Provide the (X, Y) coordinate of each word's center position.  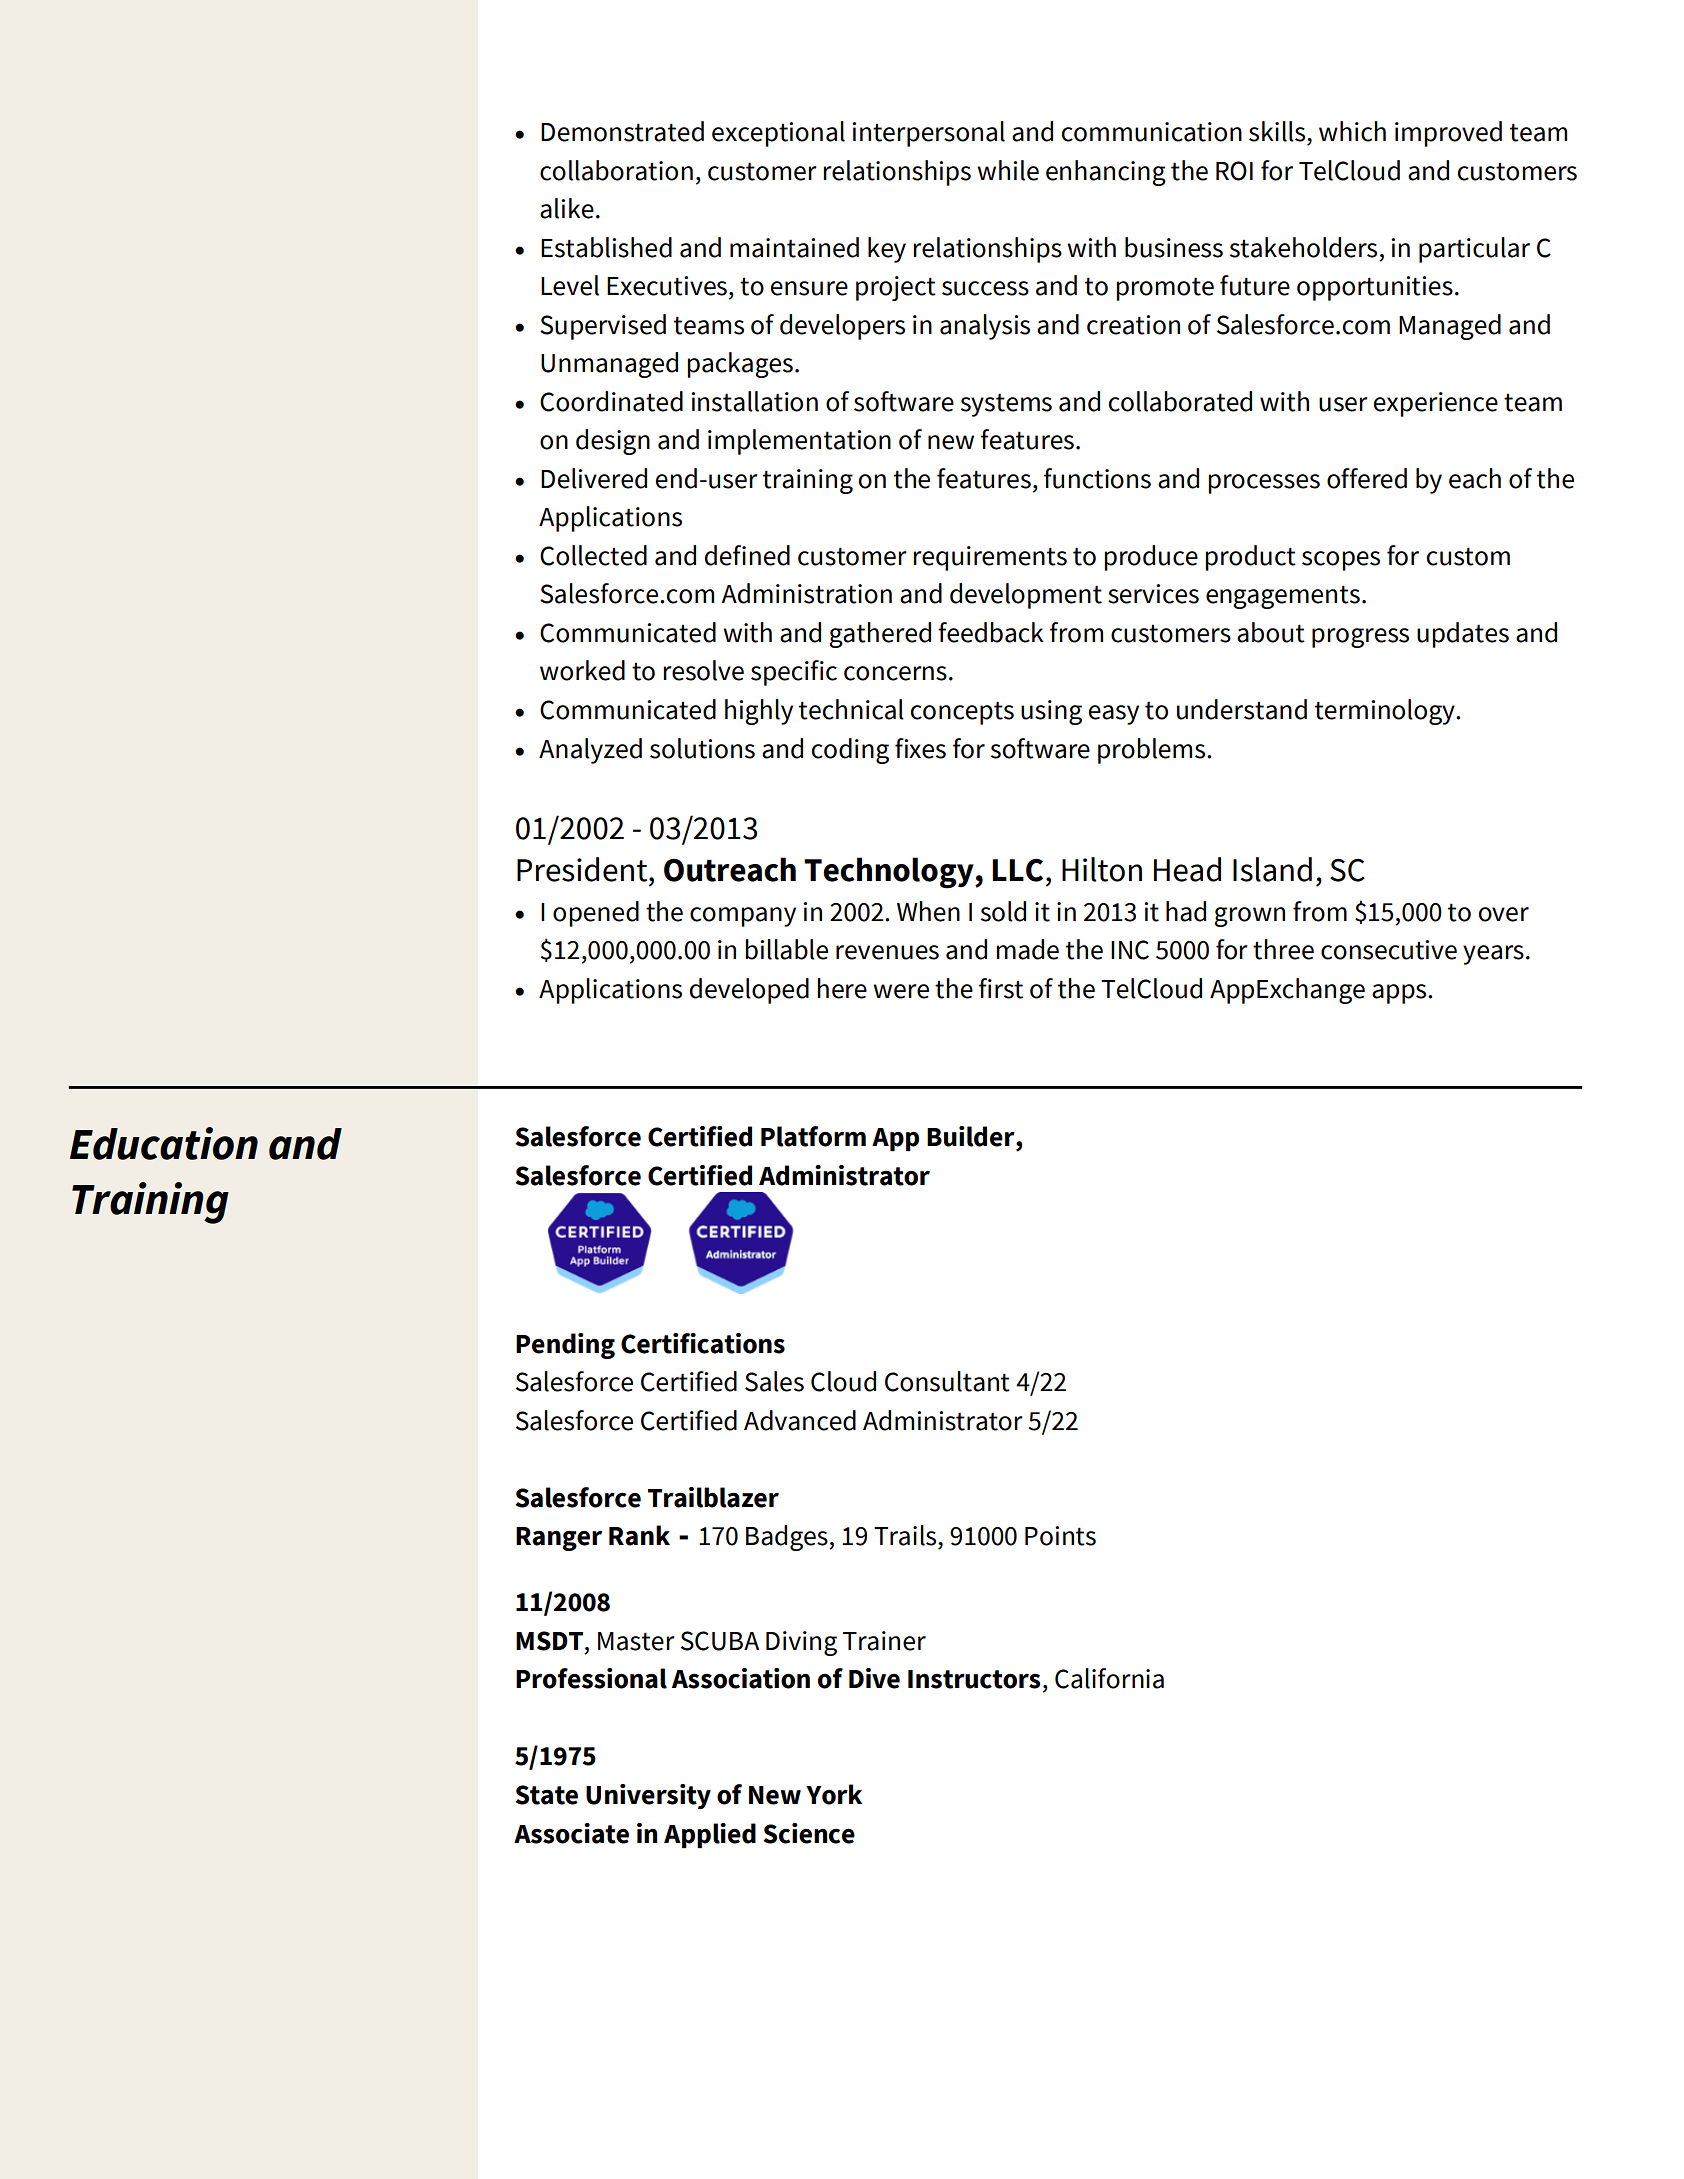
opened (596, 914)
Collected (593, 555)
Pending (565, 1346)
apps (1400, 994)
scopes (1341, 561)
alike (567, 208)
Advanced (800, 1420)
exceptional (778, 134)
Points (1060, 1536)
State (546, 1795)
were (901, 991)
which (1352, 131)
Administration (806, 593)
